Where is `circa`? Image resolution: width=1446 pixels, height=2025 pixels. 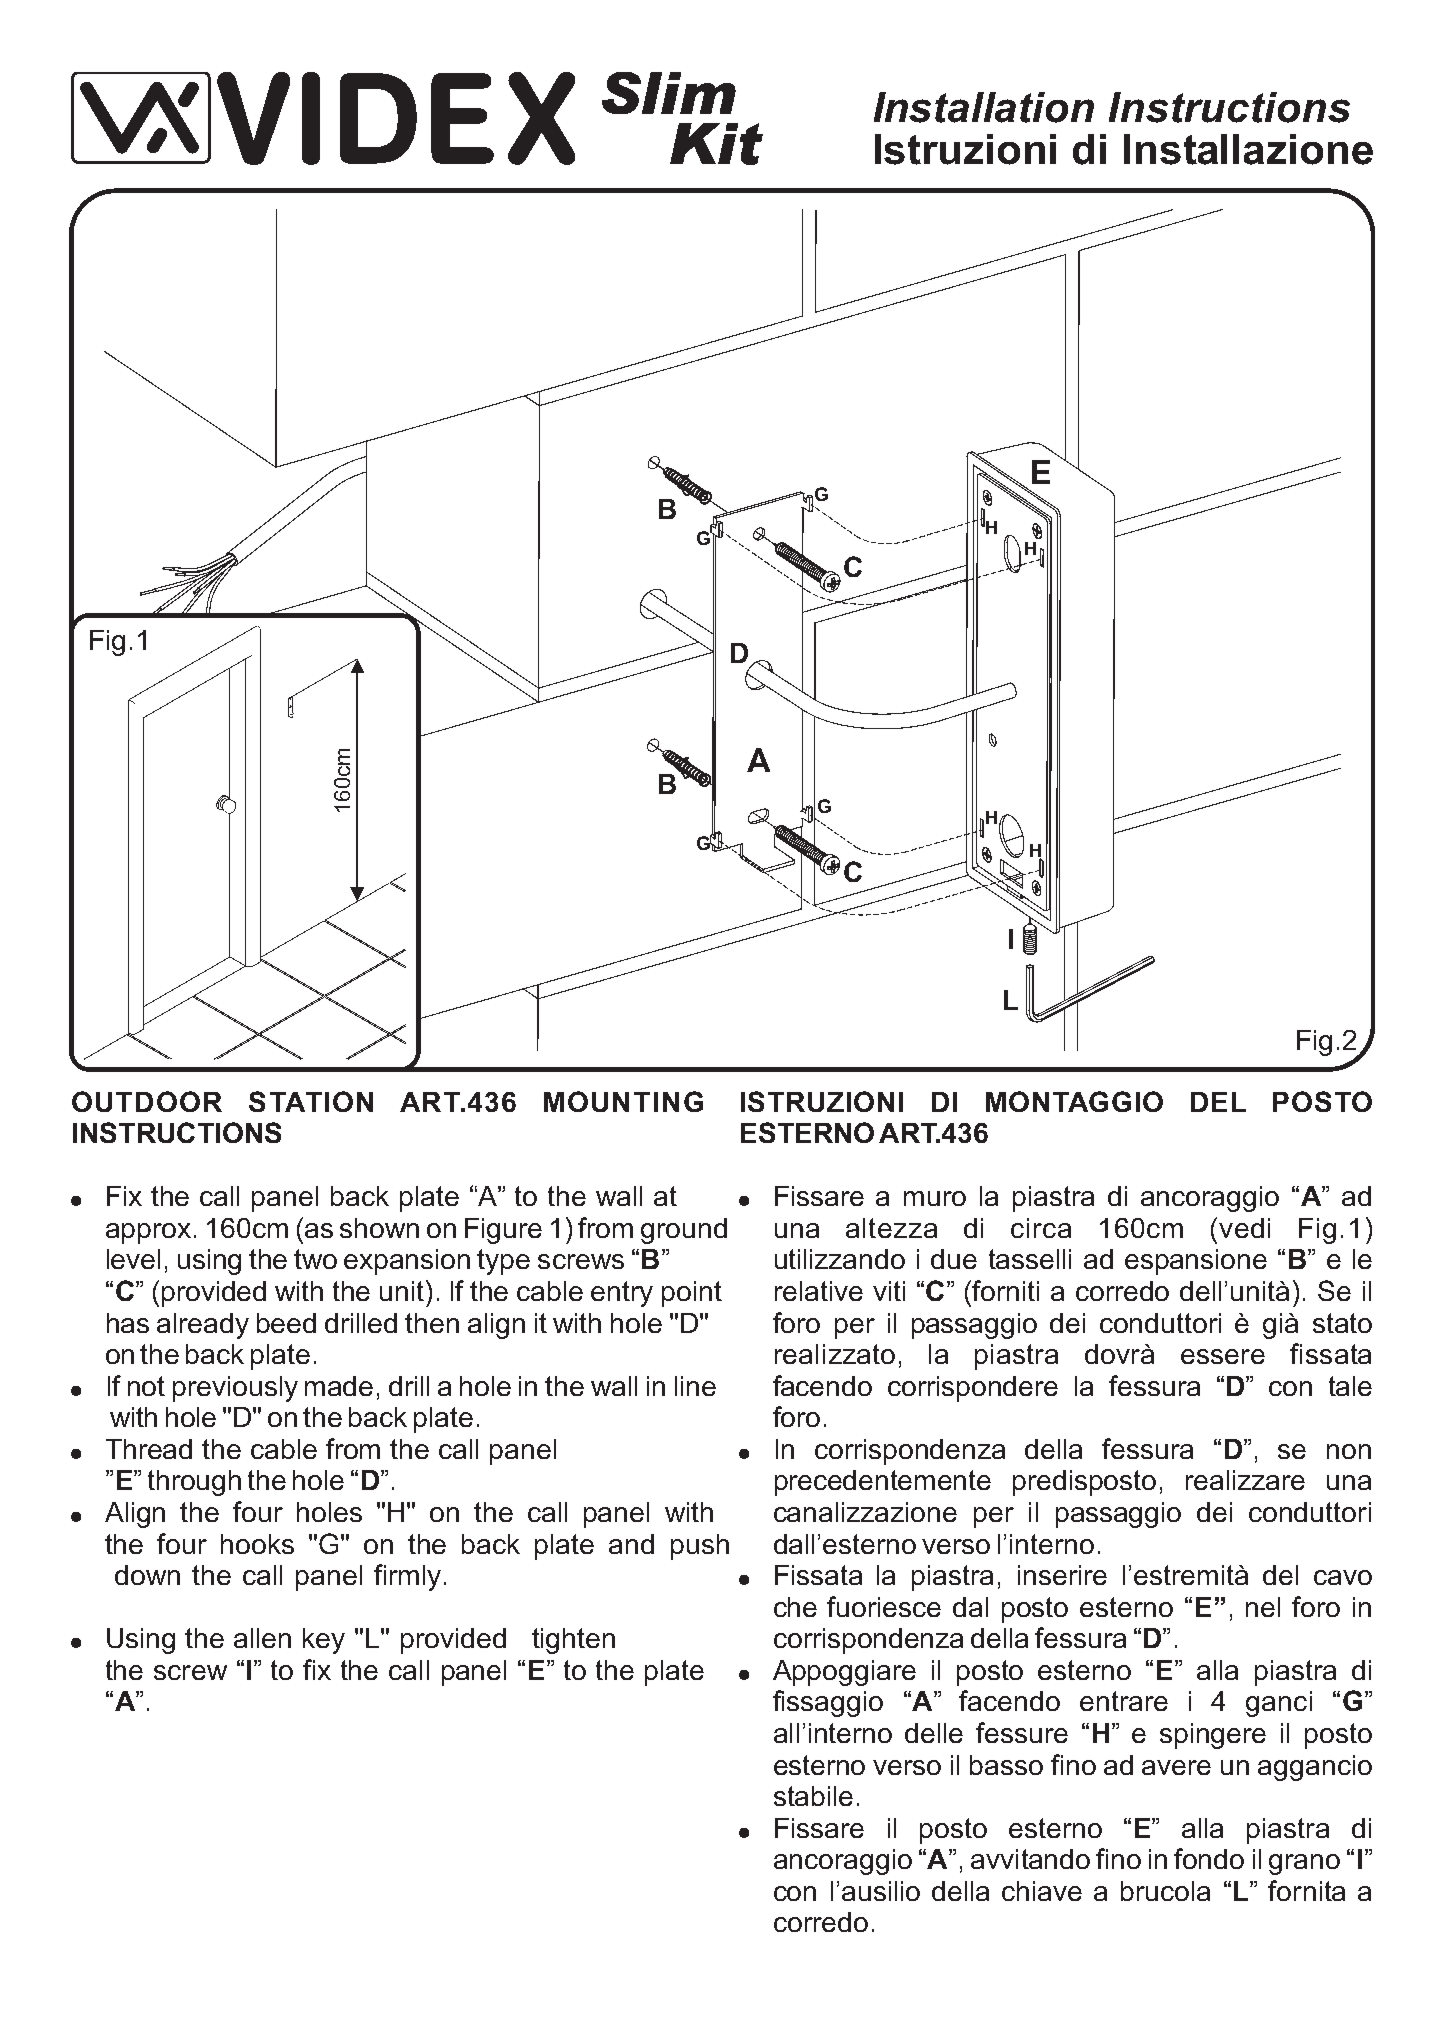
circa is located at coordinates (1041, 1228).
